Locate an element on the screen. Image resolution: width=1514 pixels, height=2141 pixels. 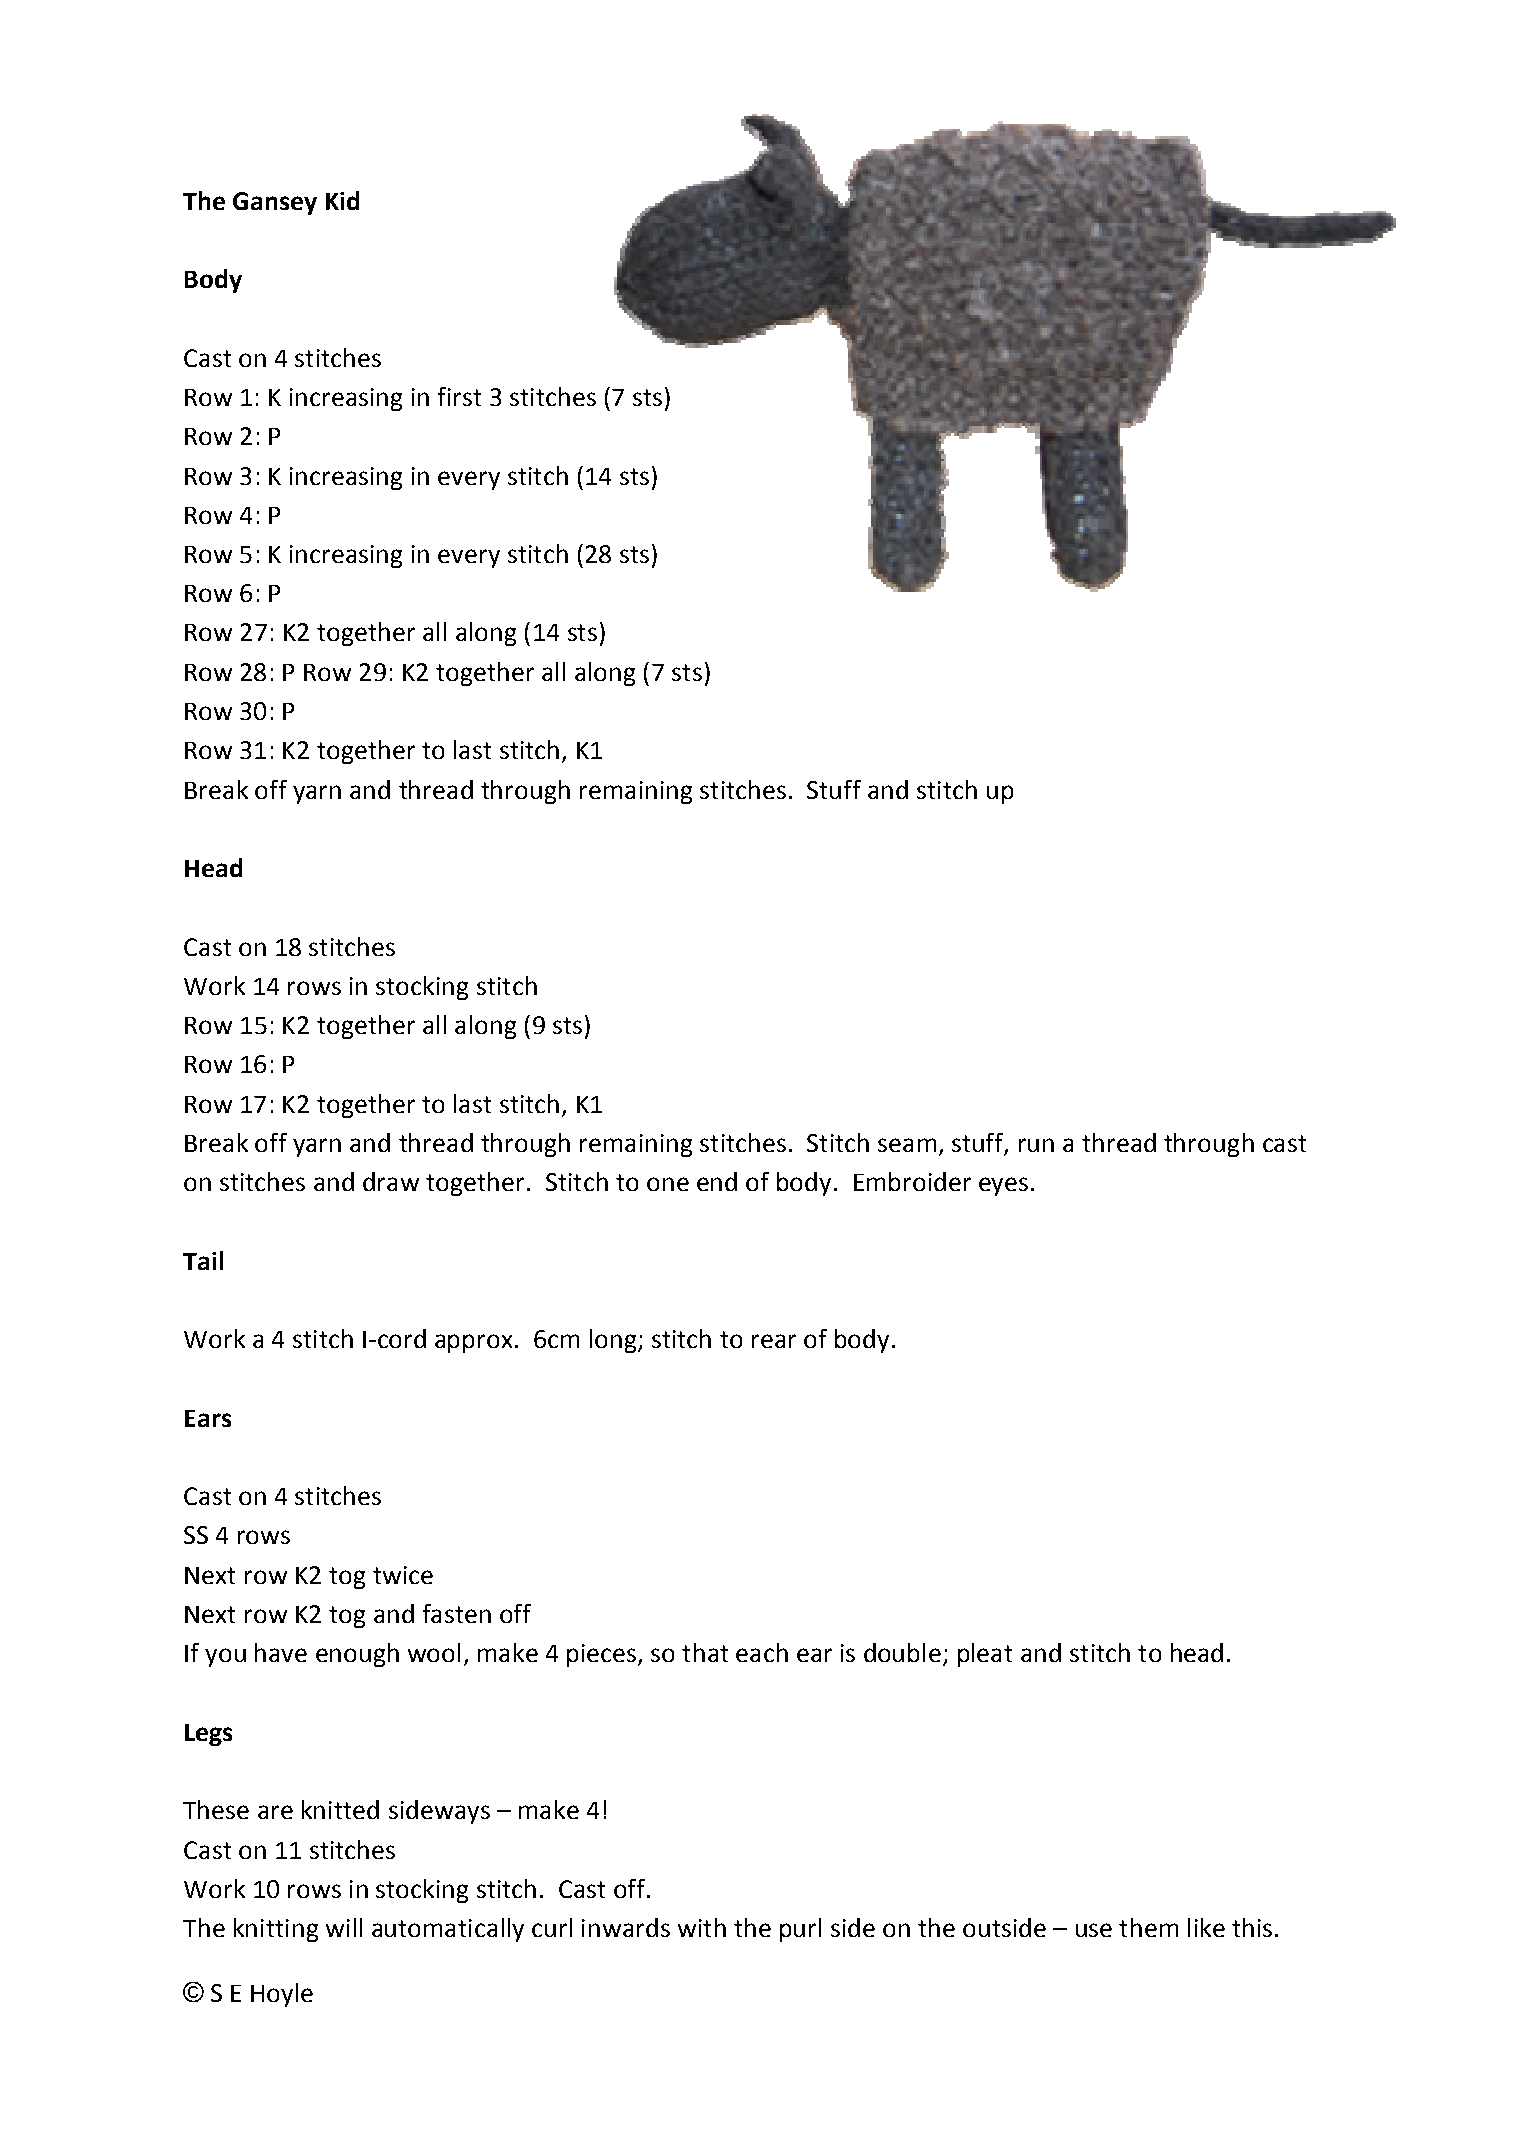
Kid is located at coordinates (342, 200).
